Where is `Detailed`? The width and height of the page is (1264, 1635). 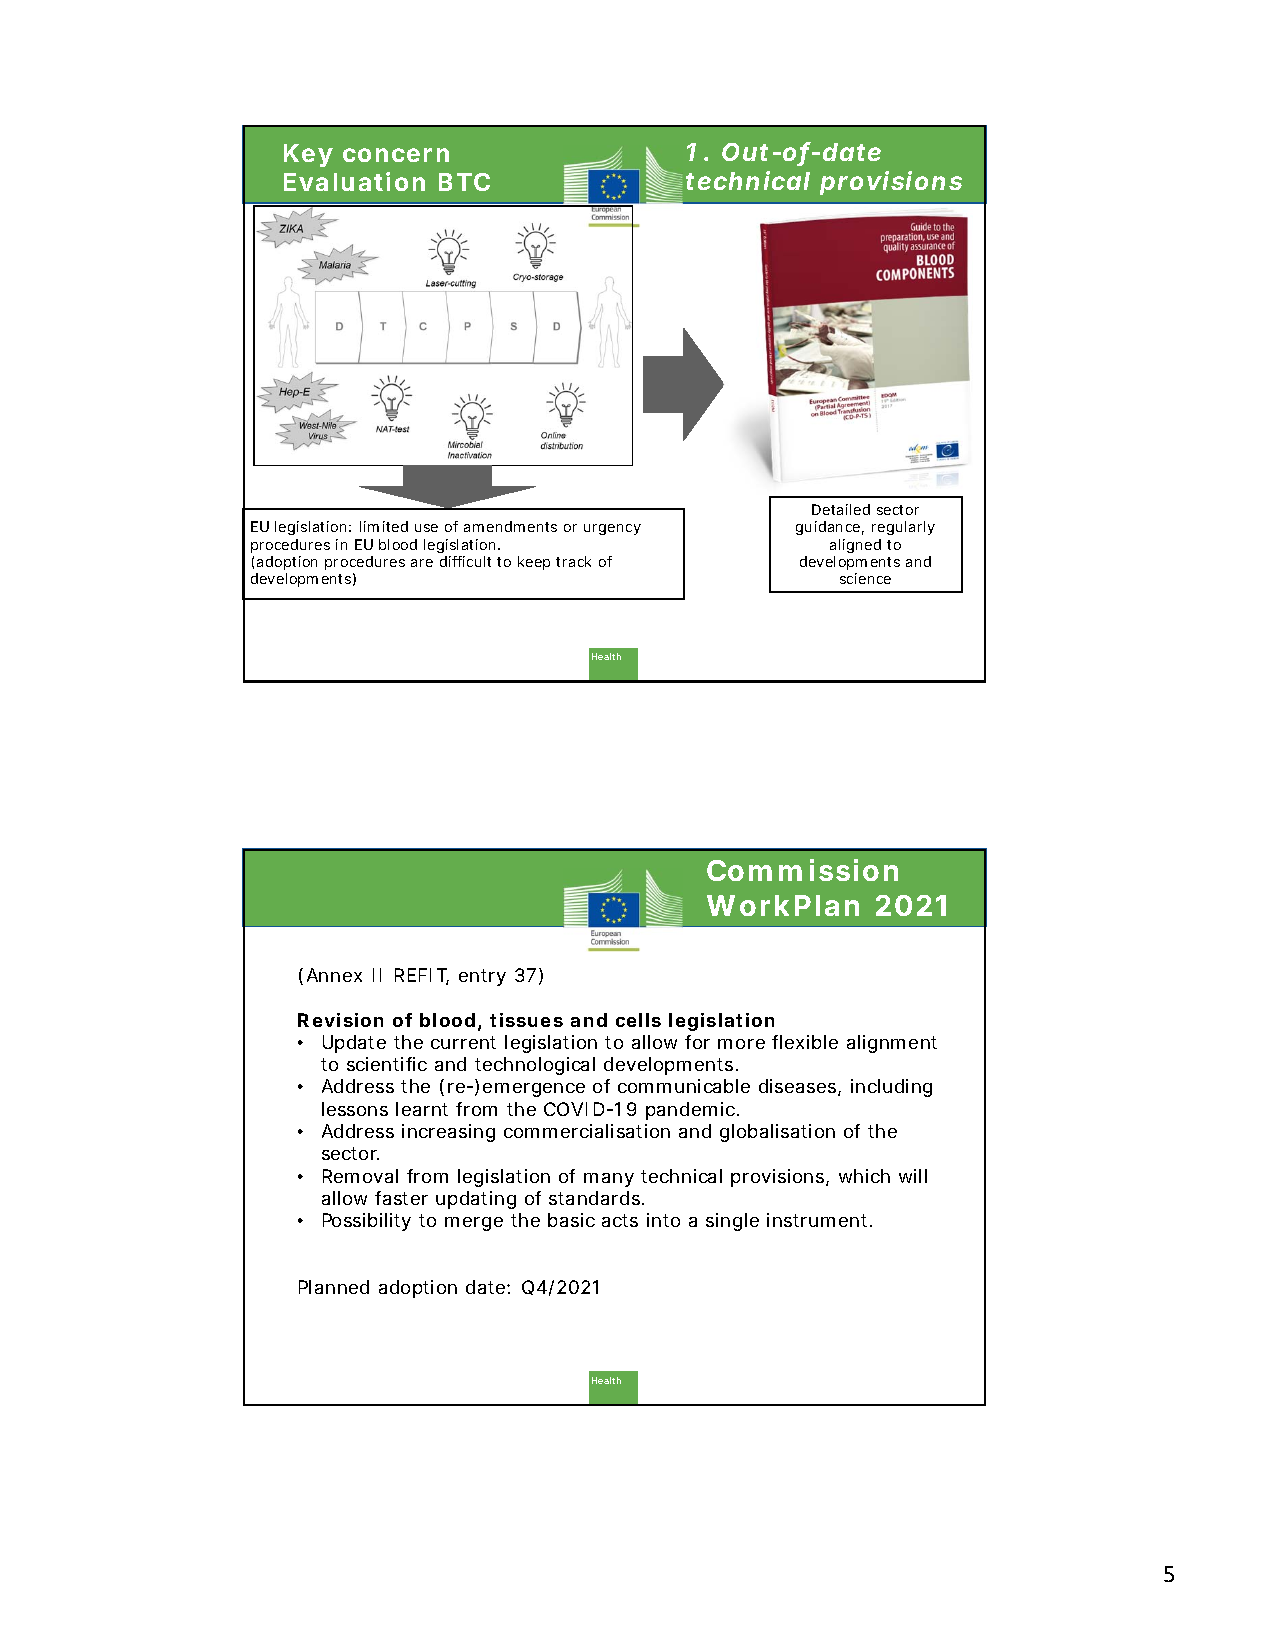
Detailed is located at coordinates (841, 509).
